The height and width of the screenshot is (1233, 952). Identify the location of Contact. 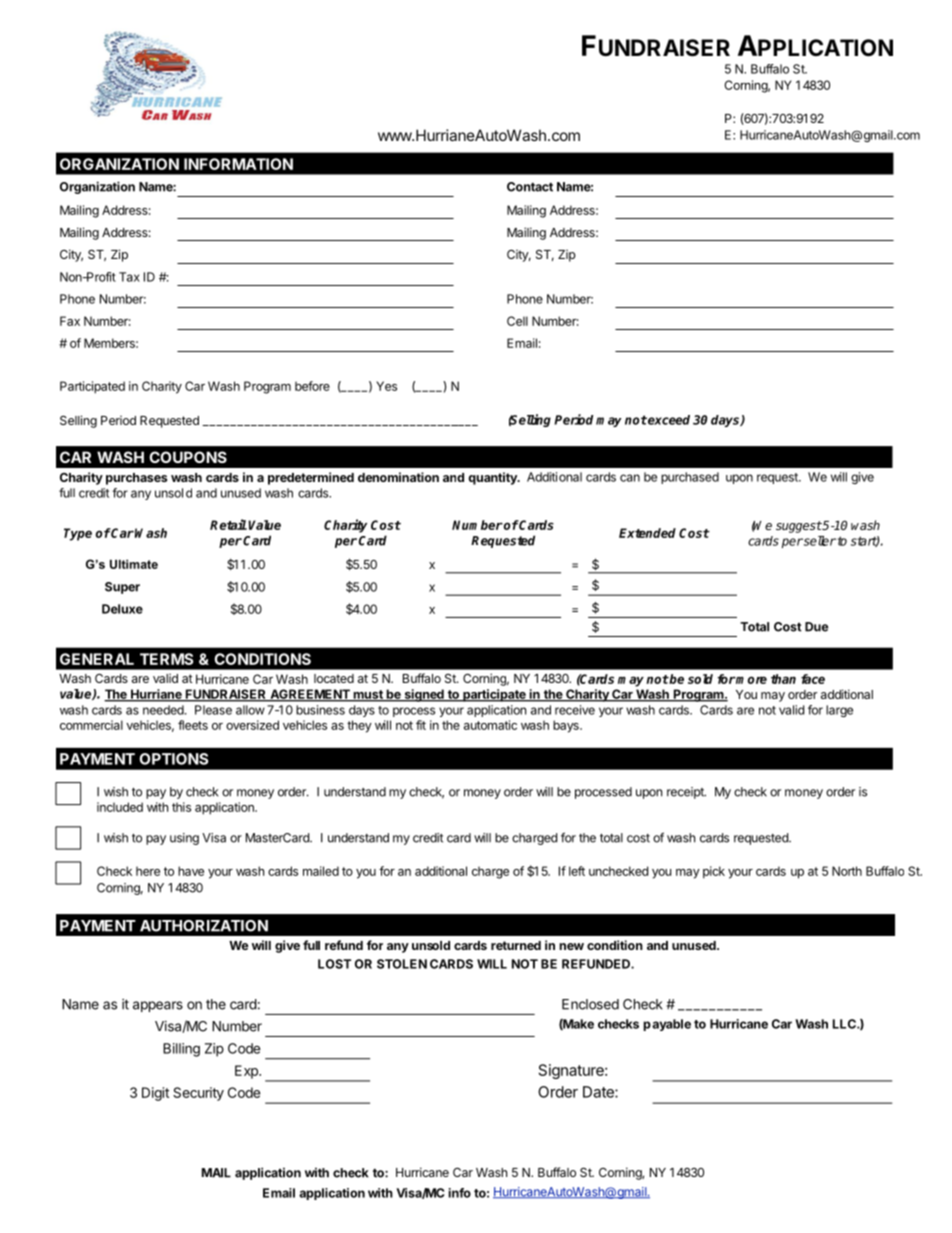
(530, 187).
